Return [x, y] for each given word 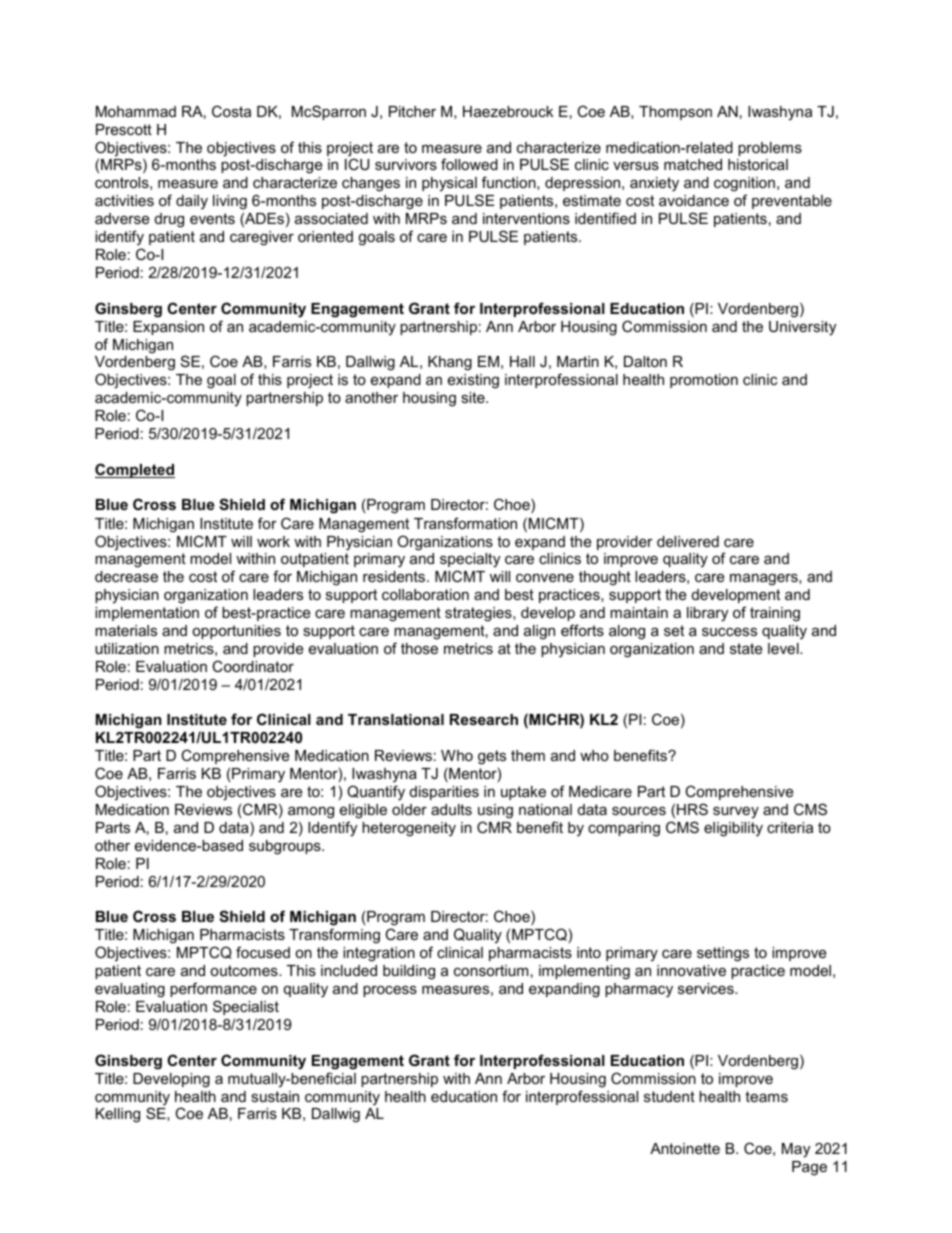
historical [758, 164]
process [390, 991]
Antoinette [685, 1148]
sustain [275, 1096]
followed [469, 164]
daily [192, 202]
